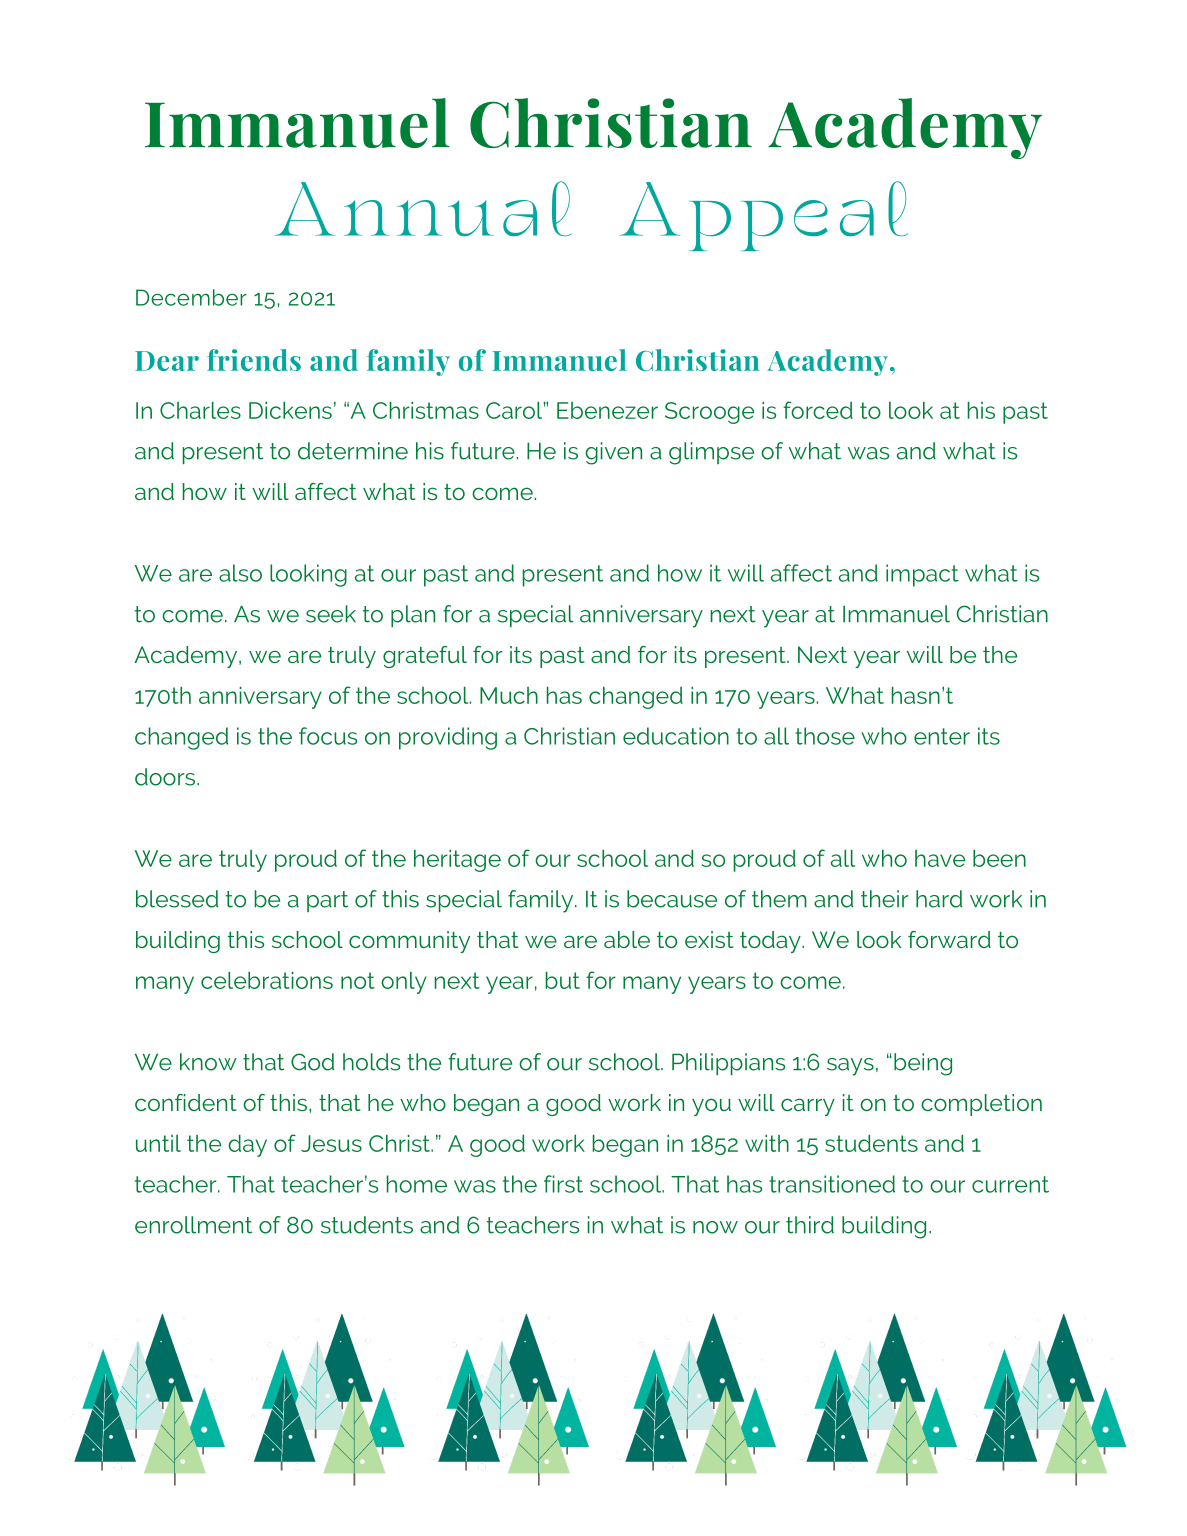 The image size is (1187, 1536). Describe the element at coordinates (327, 901) in the screenshot. I see `part` at that location.
